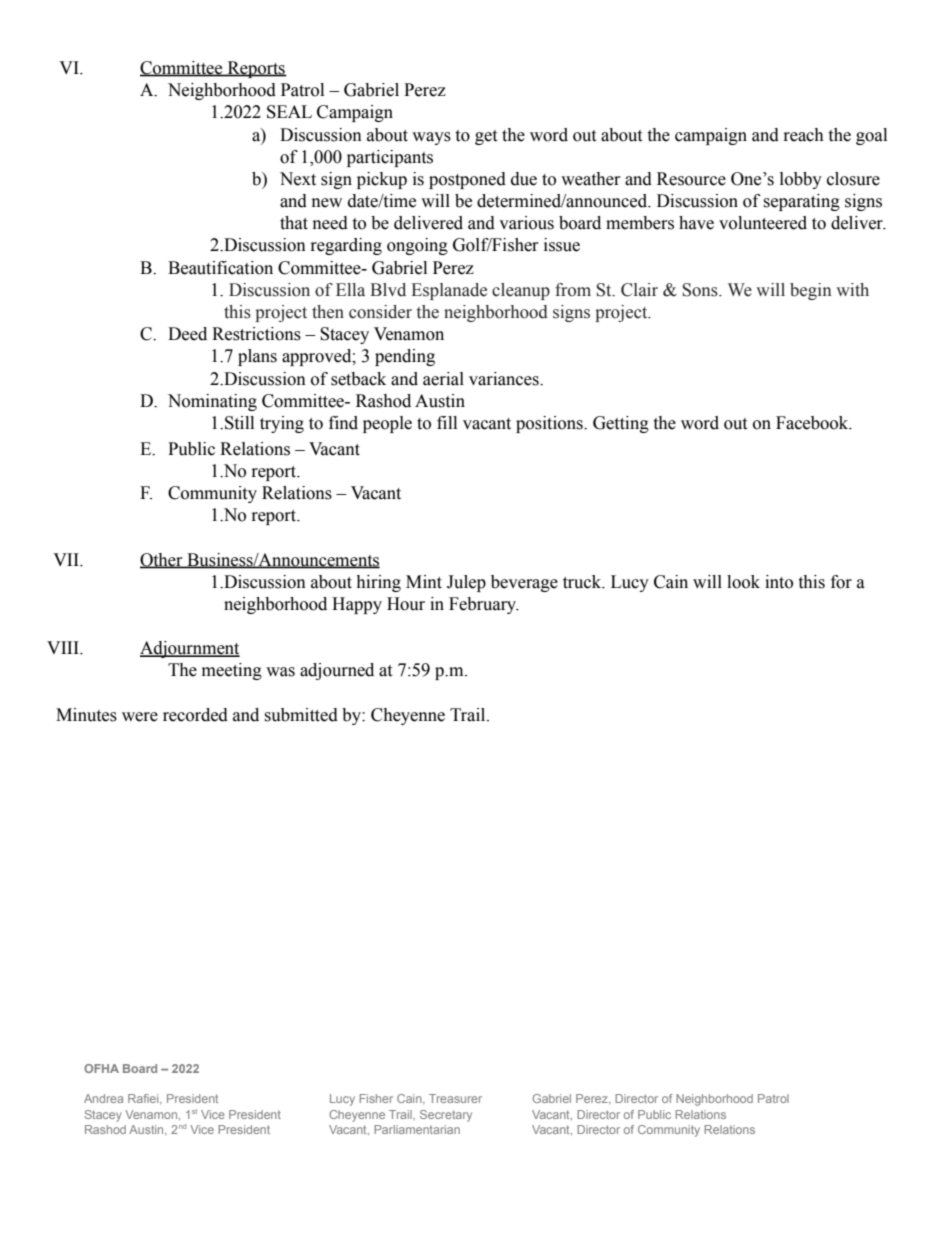  Describe the element at coordinates (804, 135) in the screenshot. I see `reach` at that location.
